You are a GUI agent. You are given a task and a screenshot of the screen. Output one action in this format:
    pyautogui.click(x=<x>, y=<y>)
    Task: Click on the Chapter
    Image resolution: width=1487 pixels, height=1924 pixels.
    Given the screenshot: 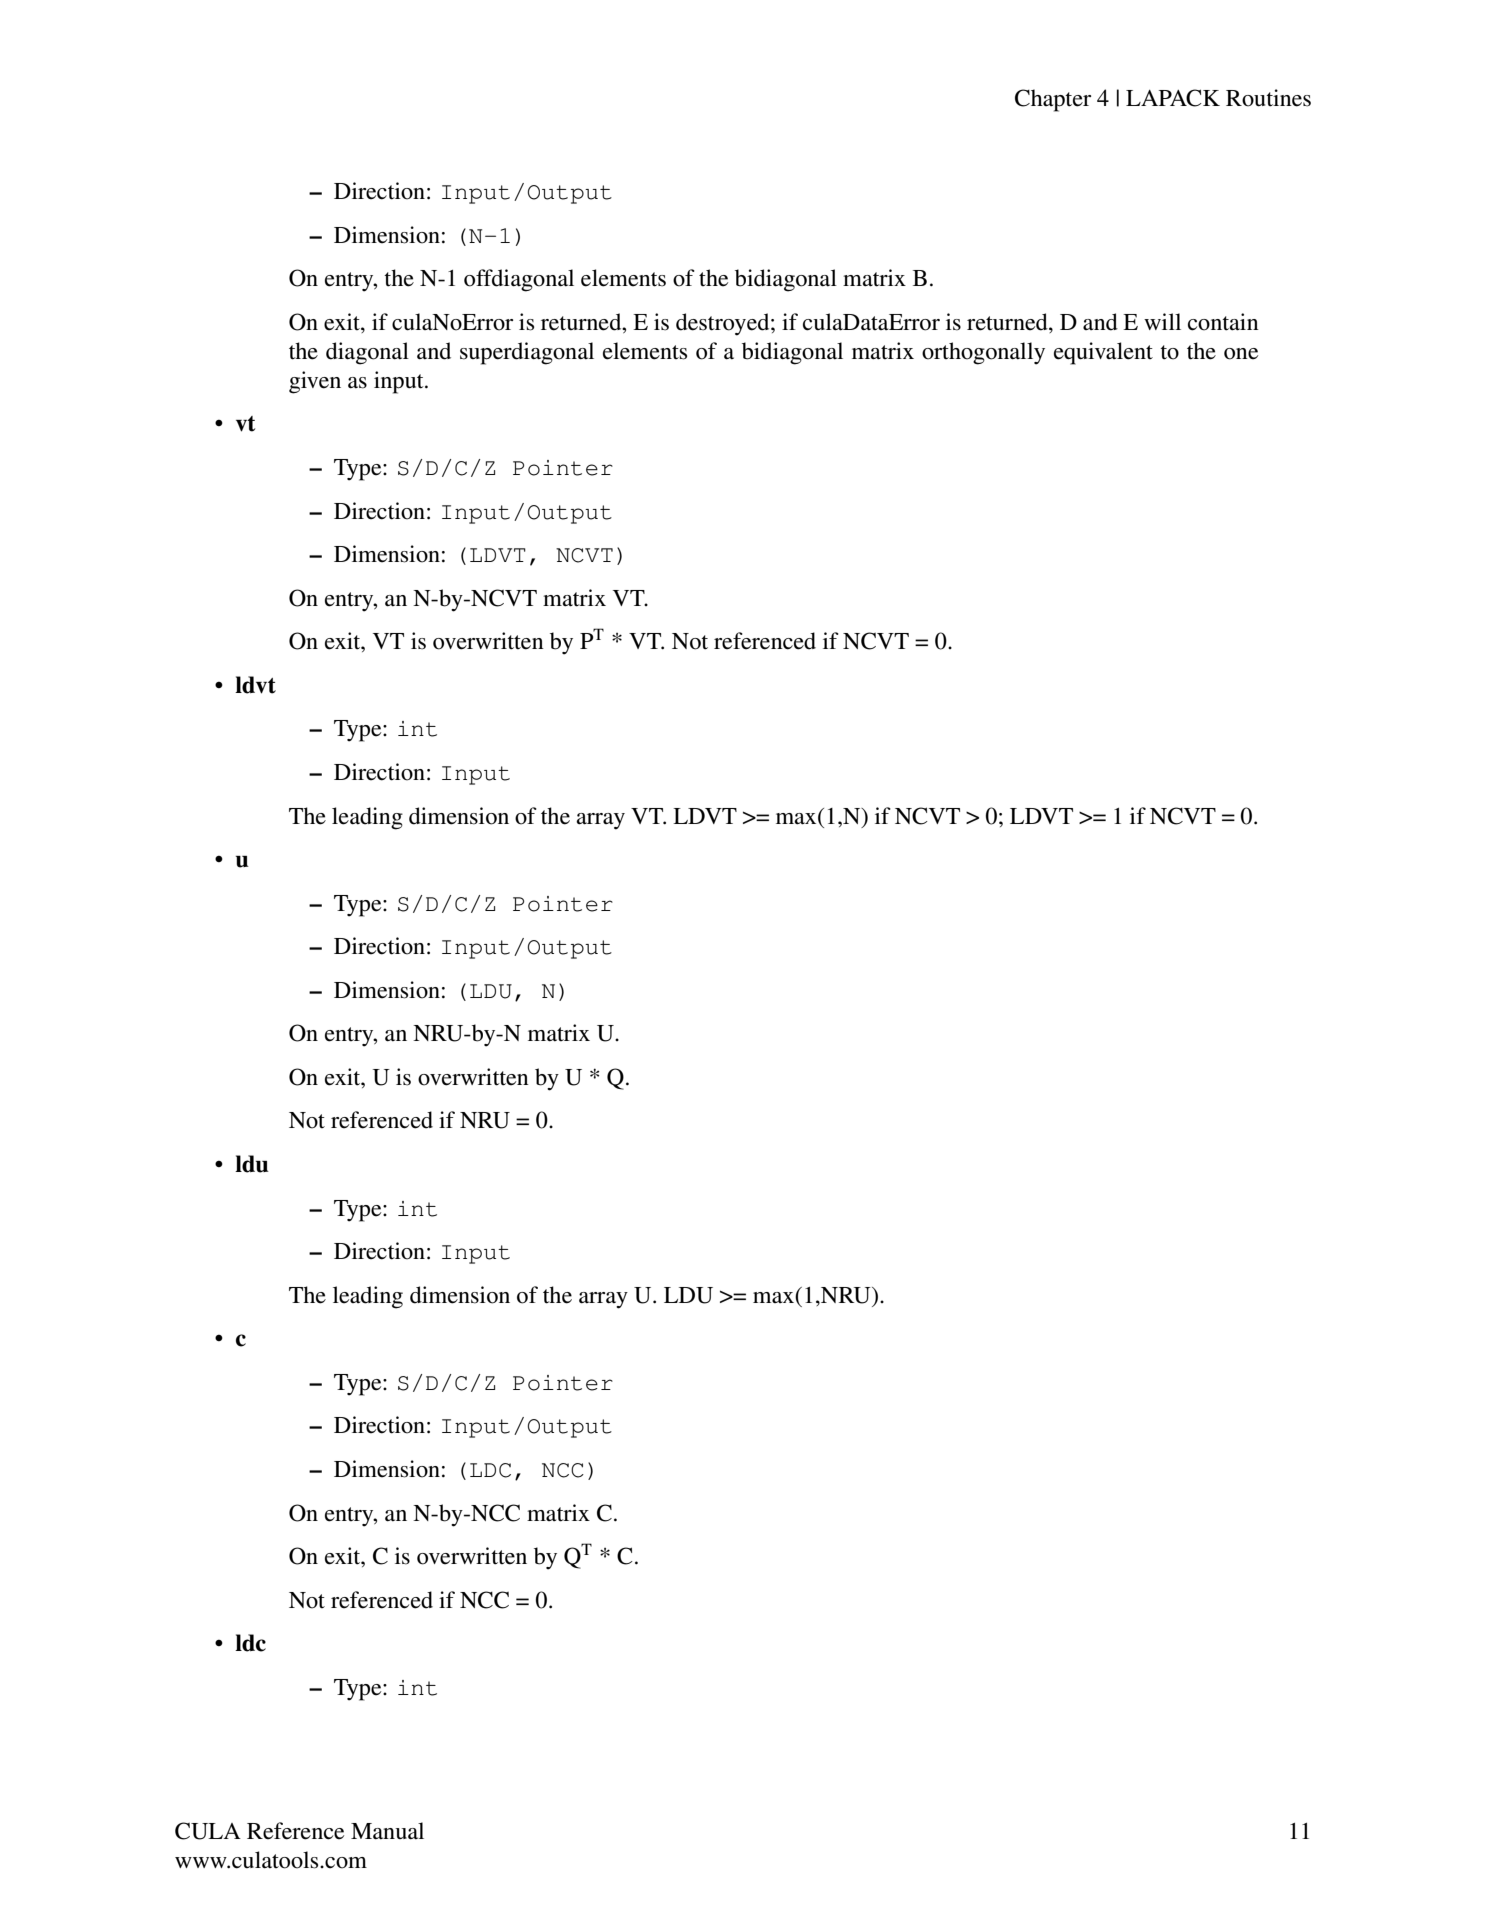 What is the action you would take?
    pyautogui.click(x=1053, y=100)
